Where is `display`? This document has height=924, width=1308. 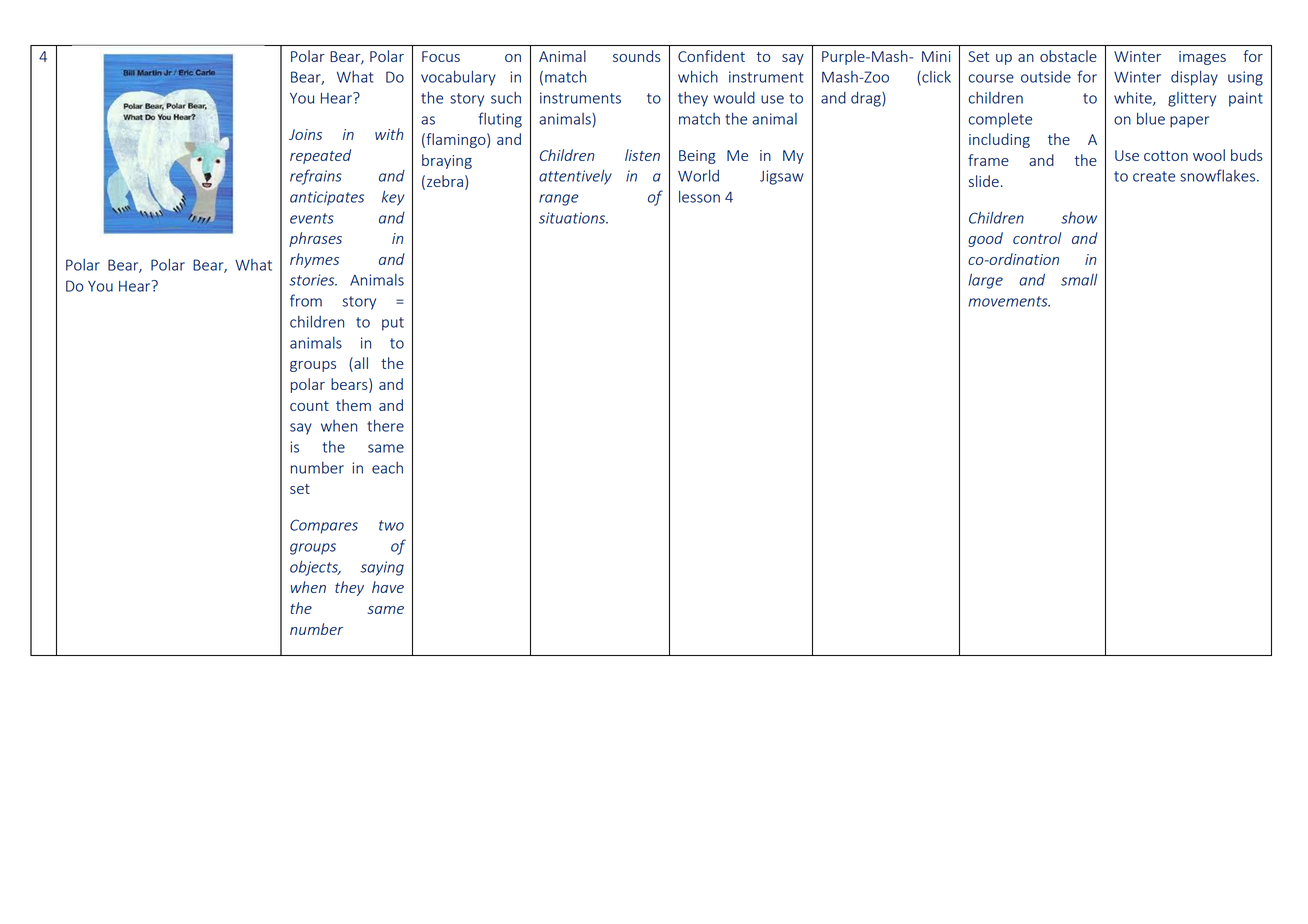 display is located at coordinates (1194, 78).
